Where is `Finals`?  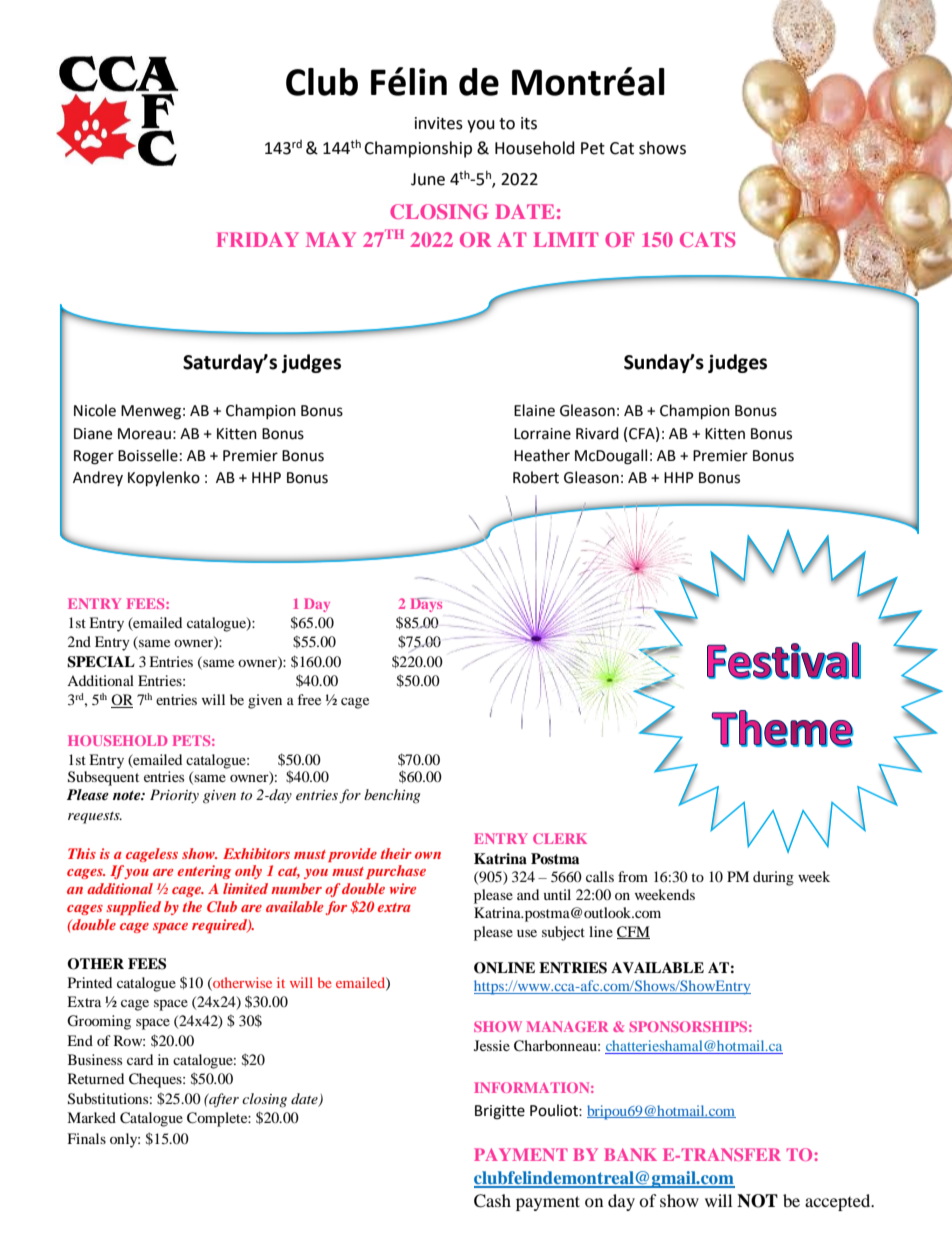 Finals is located at coordinates (86, 1138).
